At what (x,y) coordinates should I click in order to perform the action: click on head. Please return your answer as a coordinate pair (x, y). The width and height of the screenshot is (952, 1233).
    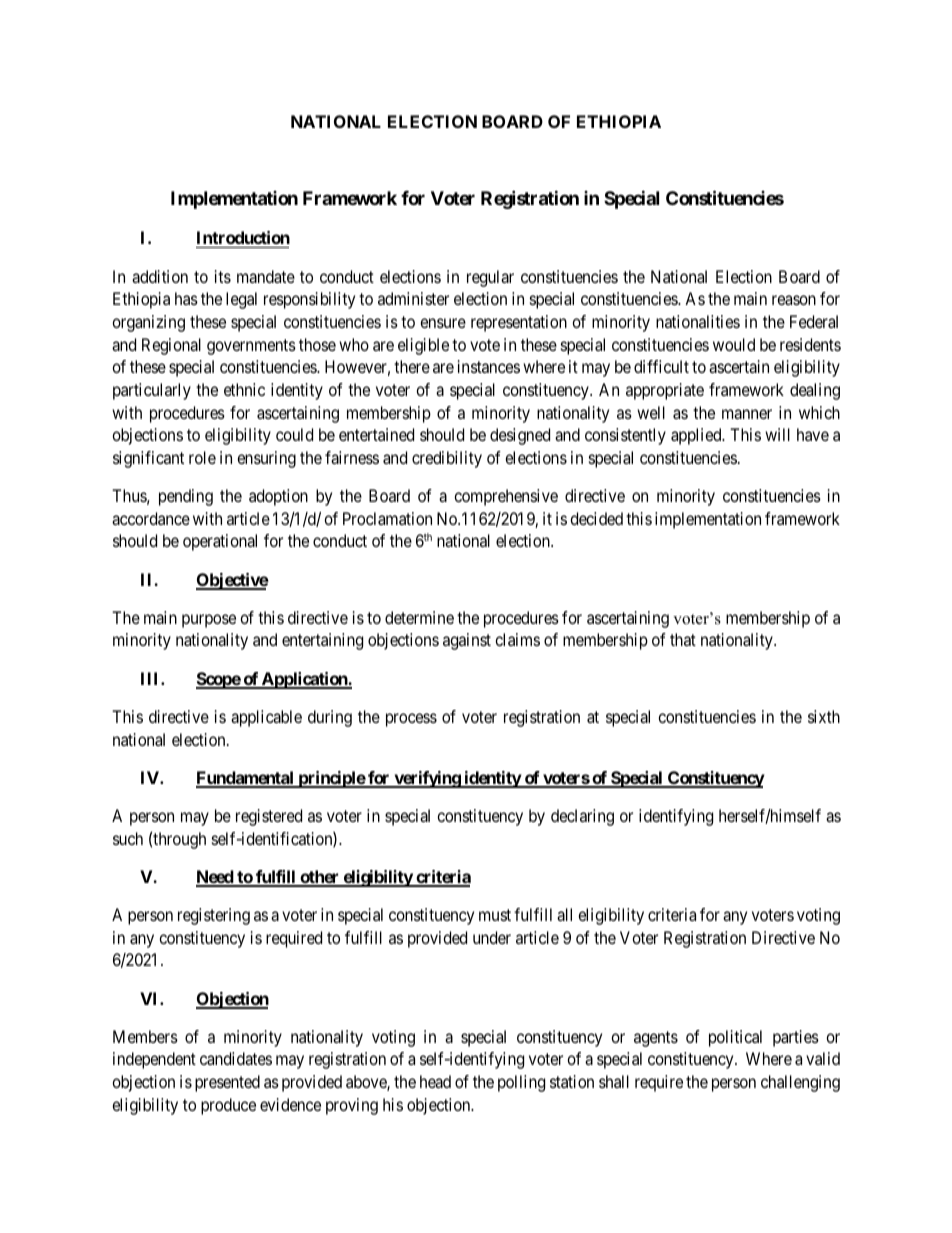
    Looking at the image, I should click on (435, 1081).
